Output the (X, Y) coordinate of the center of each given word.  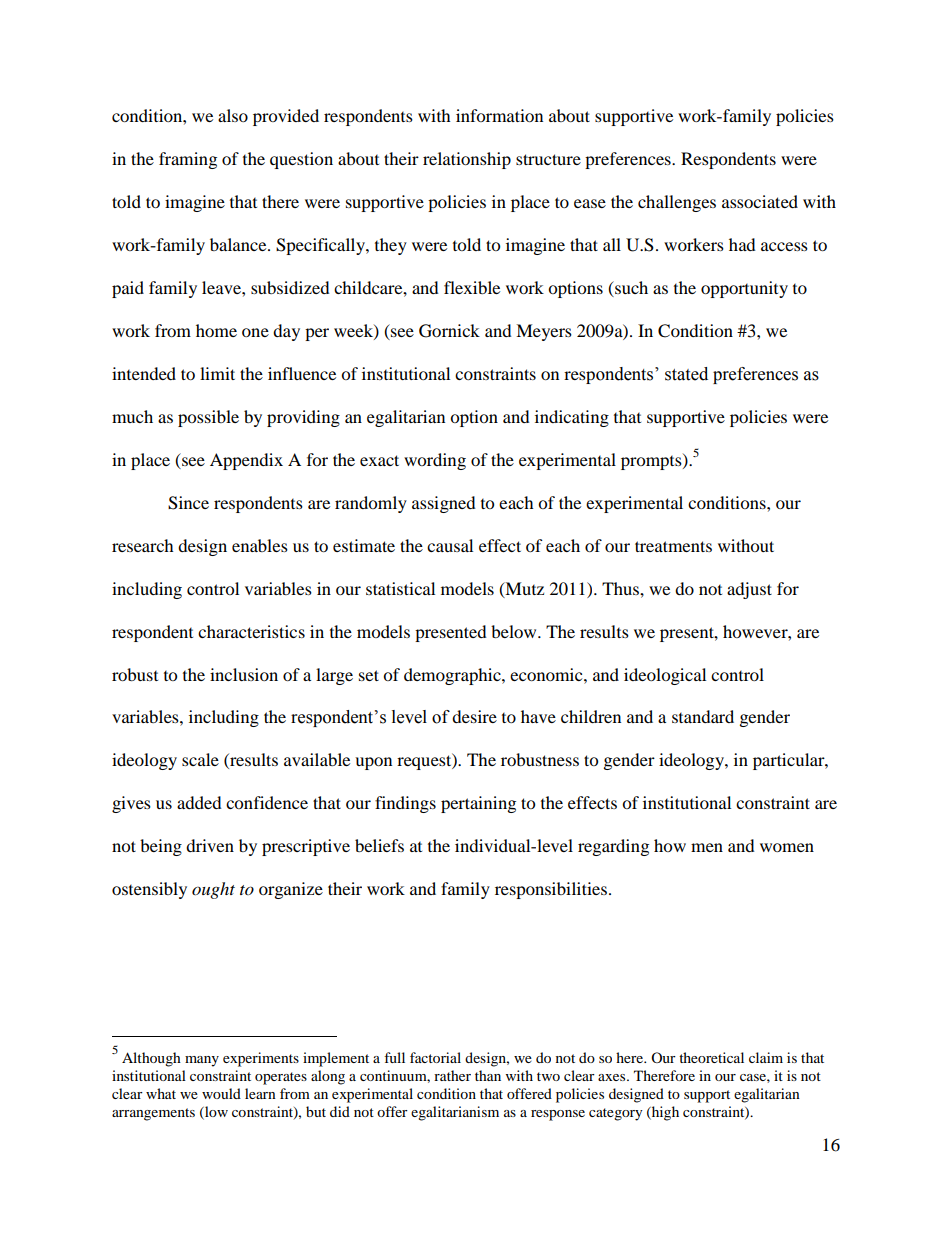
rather (452, 1075)
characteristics (251, 631)
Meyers (544, 332)
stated (686, 374)
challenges (677, 203)
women (787, 847)
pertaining (478, 804)
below (515, 631)
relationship (467, 160)
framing (188, 160)
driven (210, 845)
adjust (749, 590)
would (221, 1093)
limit (217, 373)
